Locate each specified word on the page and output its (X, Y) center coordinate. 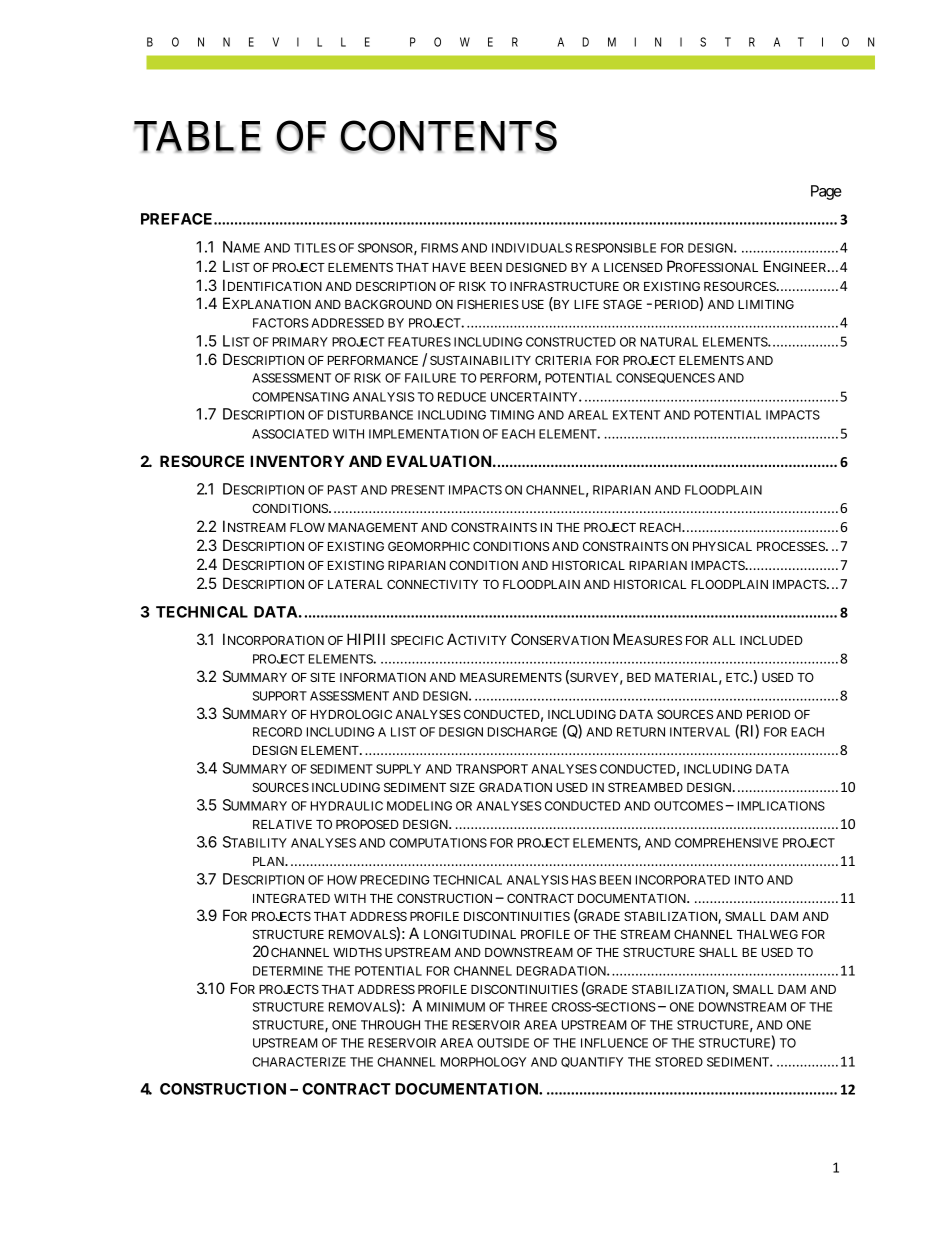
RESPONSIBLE (616, 248)
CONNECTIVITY (432, 584)
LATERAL (355, 584)
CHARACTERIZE (299, 1062)
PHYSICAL (722, 546)
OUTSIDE (503, 1043)
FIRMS (439, 248)
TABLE (197, 137)
